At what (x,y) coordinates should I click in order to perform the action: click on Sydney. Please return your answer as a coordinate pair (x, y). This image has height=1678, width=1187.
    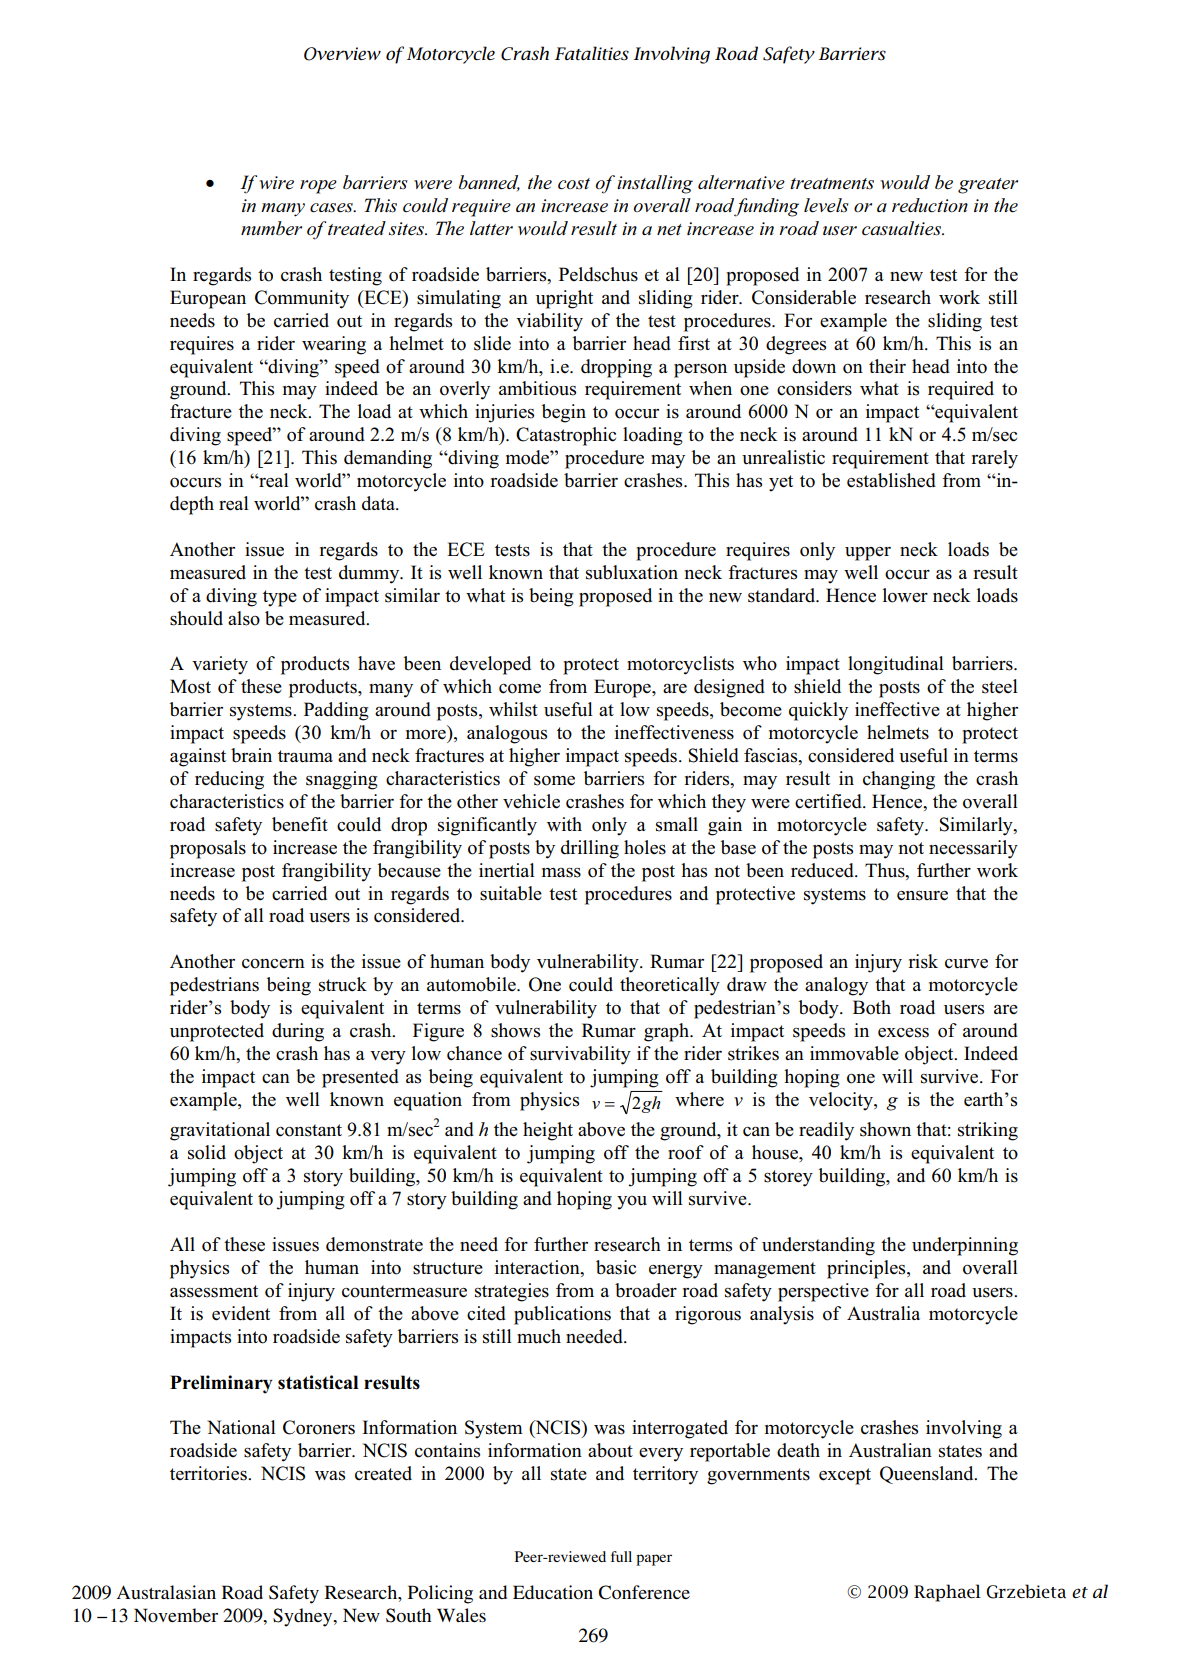
    Looking at the image, I should click on (304, 1617).
